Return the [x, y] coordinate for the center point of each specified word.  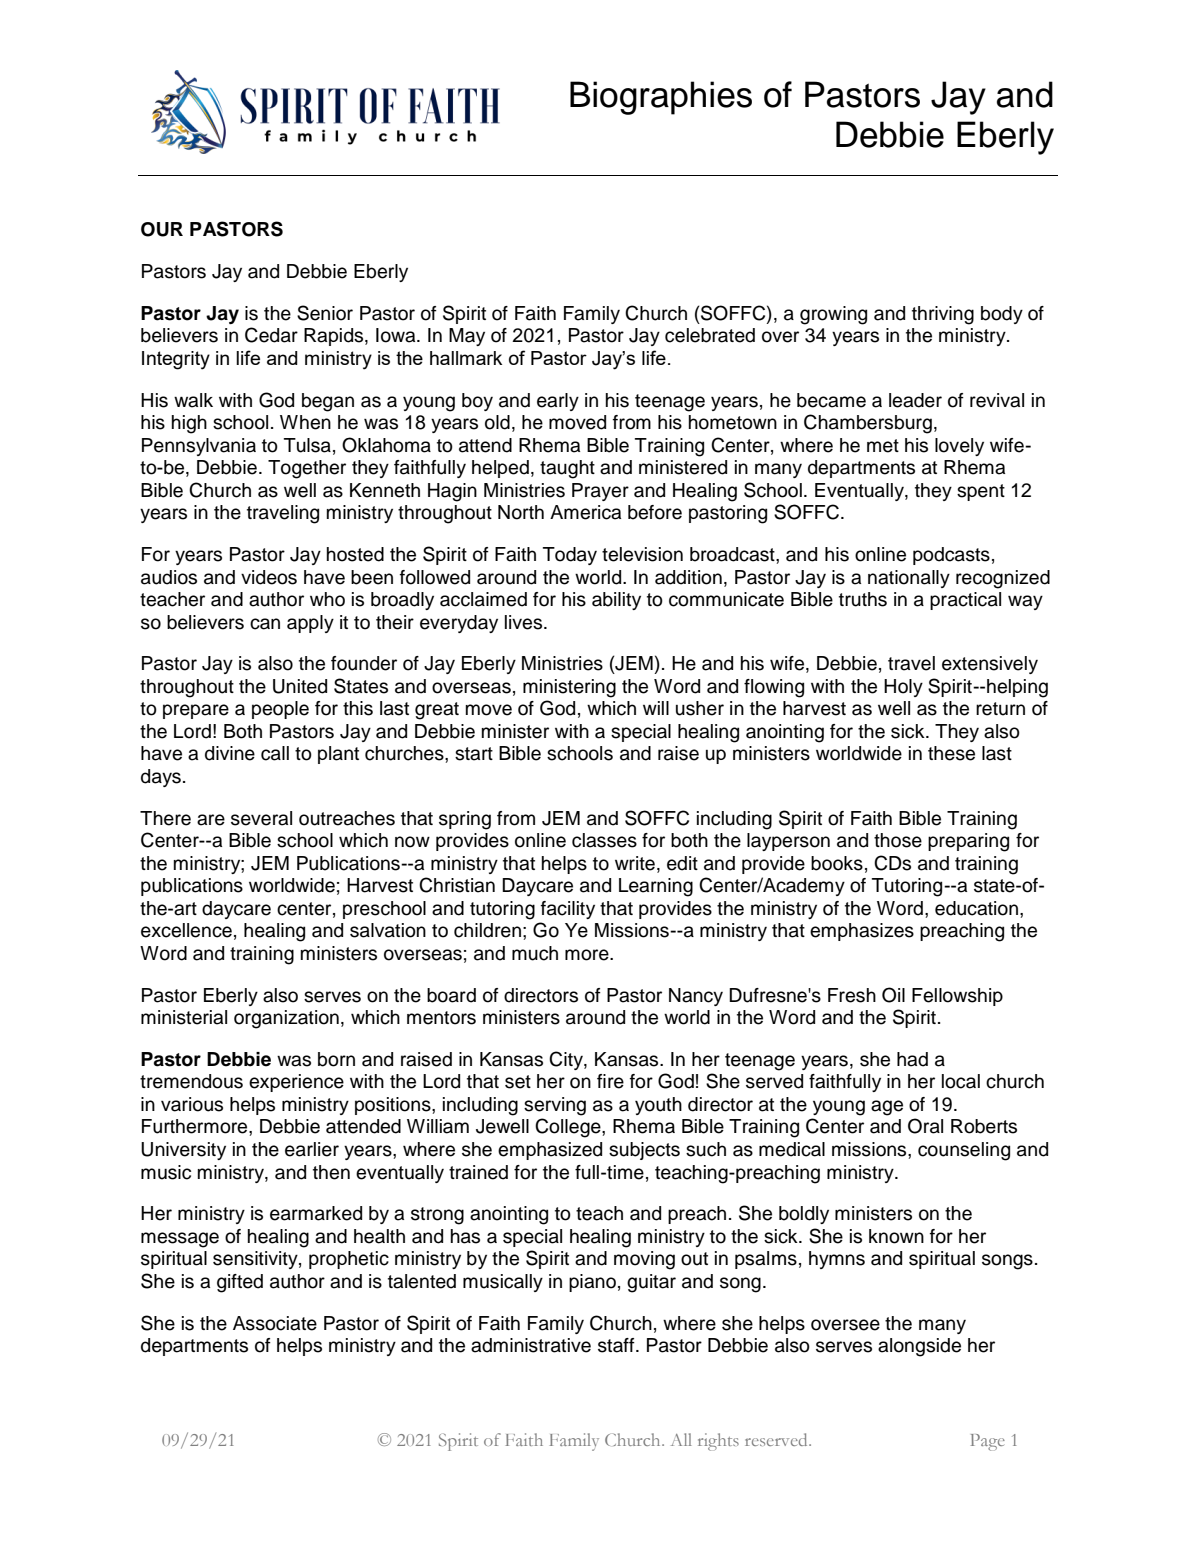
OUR [162, 229]
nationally [909, 579]
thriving [943, 315]
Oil [893, 995]
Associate [275, 1323]
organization [286, 1019]
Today [570, 556]
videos [269, 577]
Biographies [661, 98]
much [535, 953]
